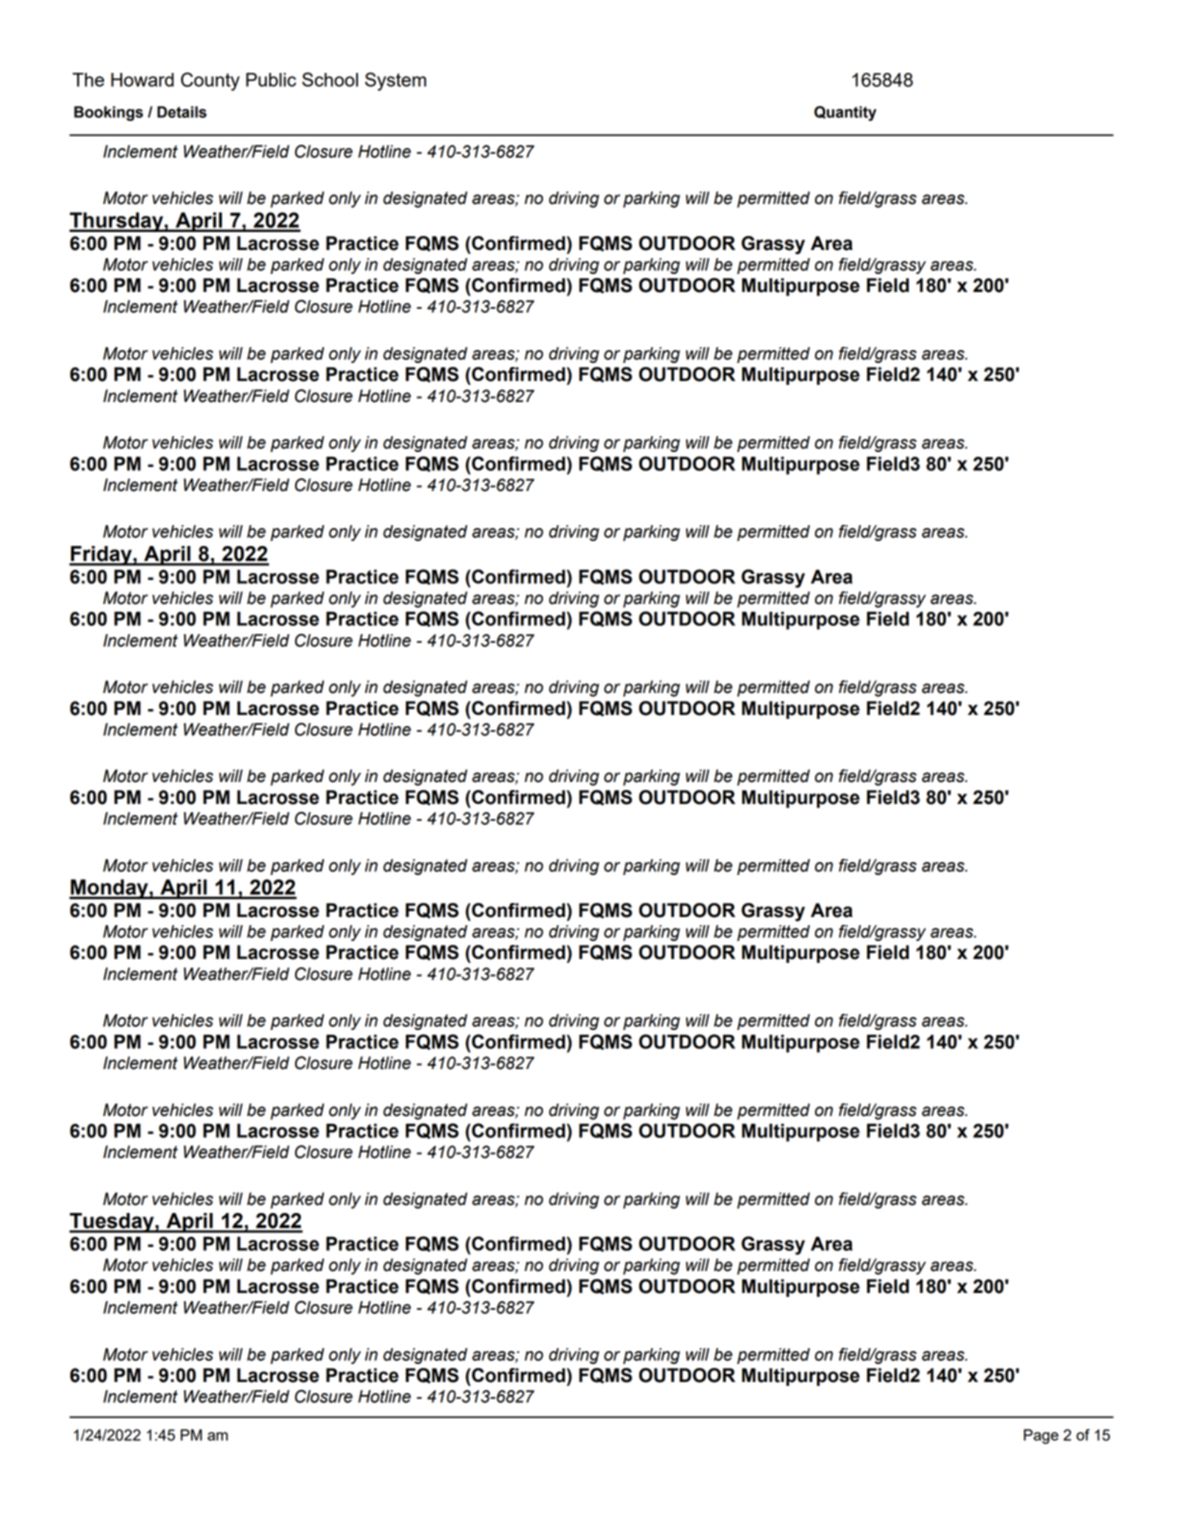 The height and width of the screenshot is (1531, 1183). I want to click on Quantity, so click(845, 113).
